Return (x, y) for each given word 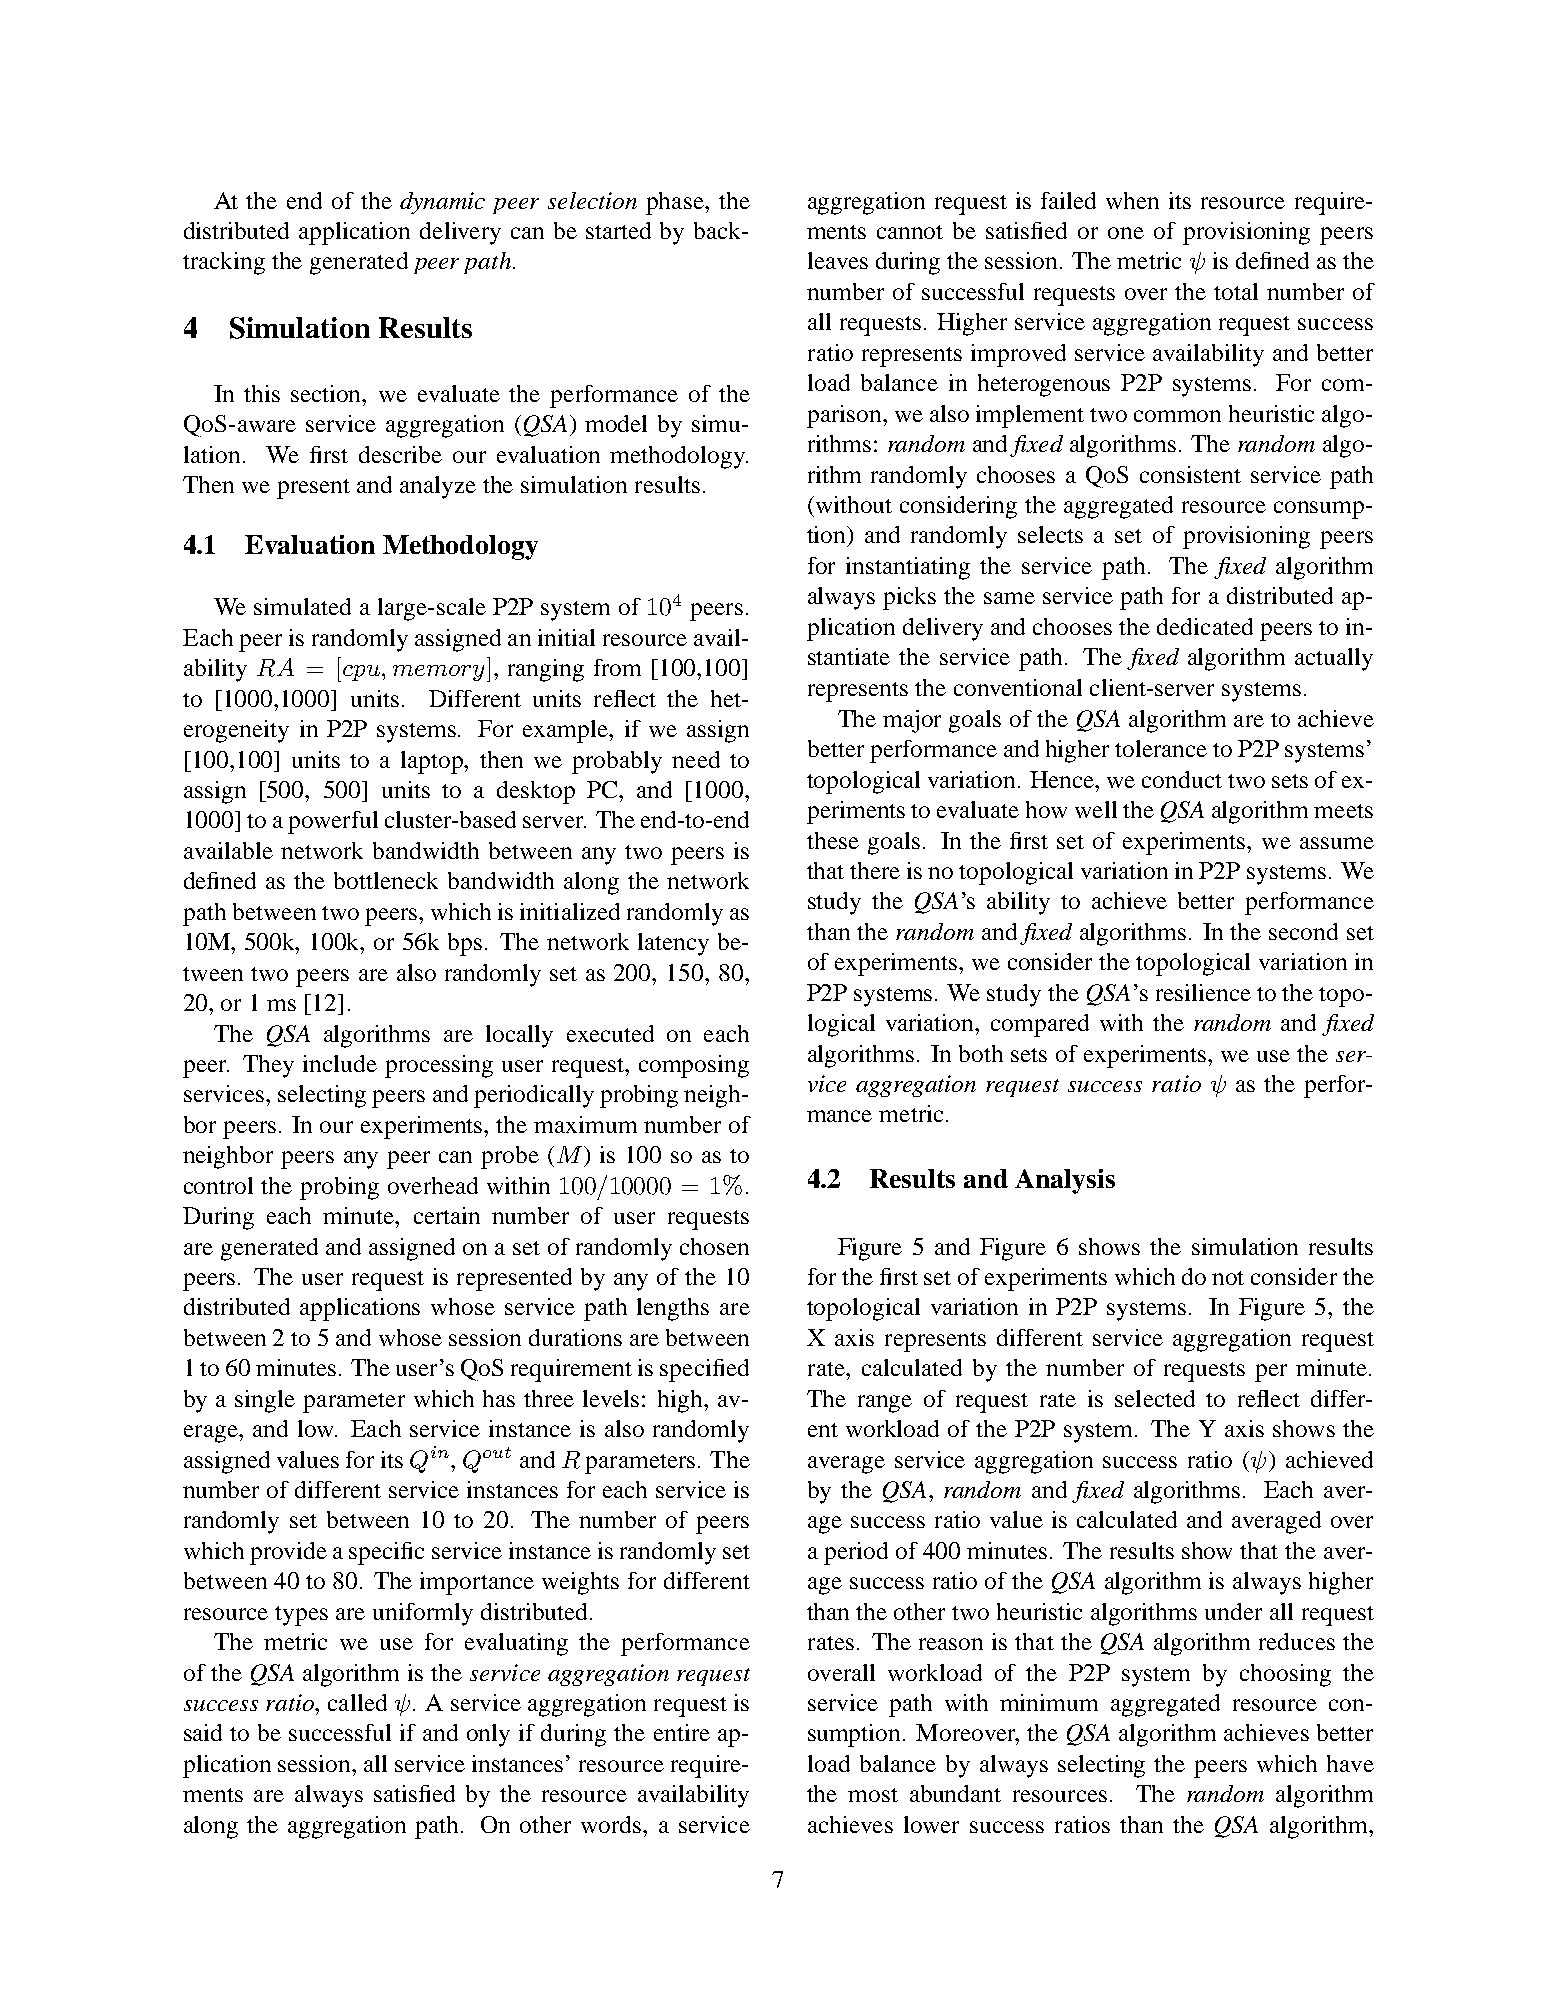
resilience (1203, 992)
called (357, 1702)
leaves (838, 260)
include (340, 1063)
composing (694, 1066)
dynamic (442, 203)
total (1236, 291)
